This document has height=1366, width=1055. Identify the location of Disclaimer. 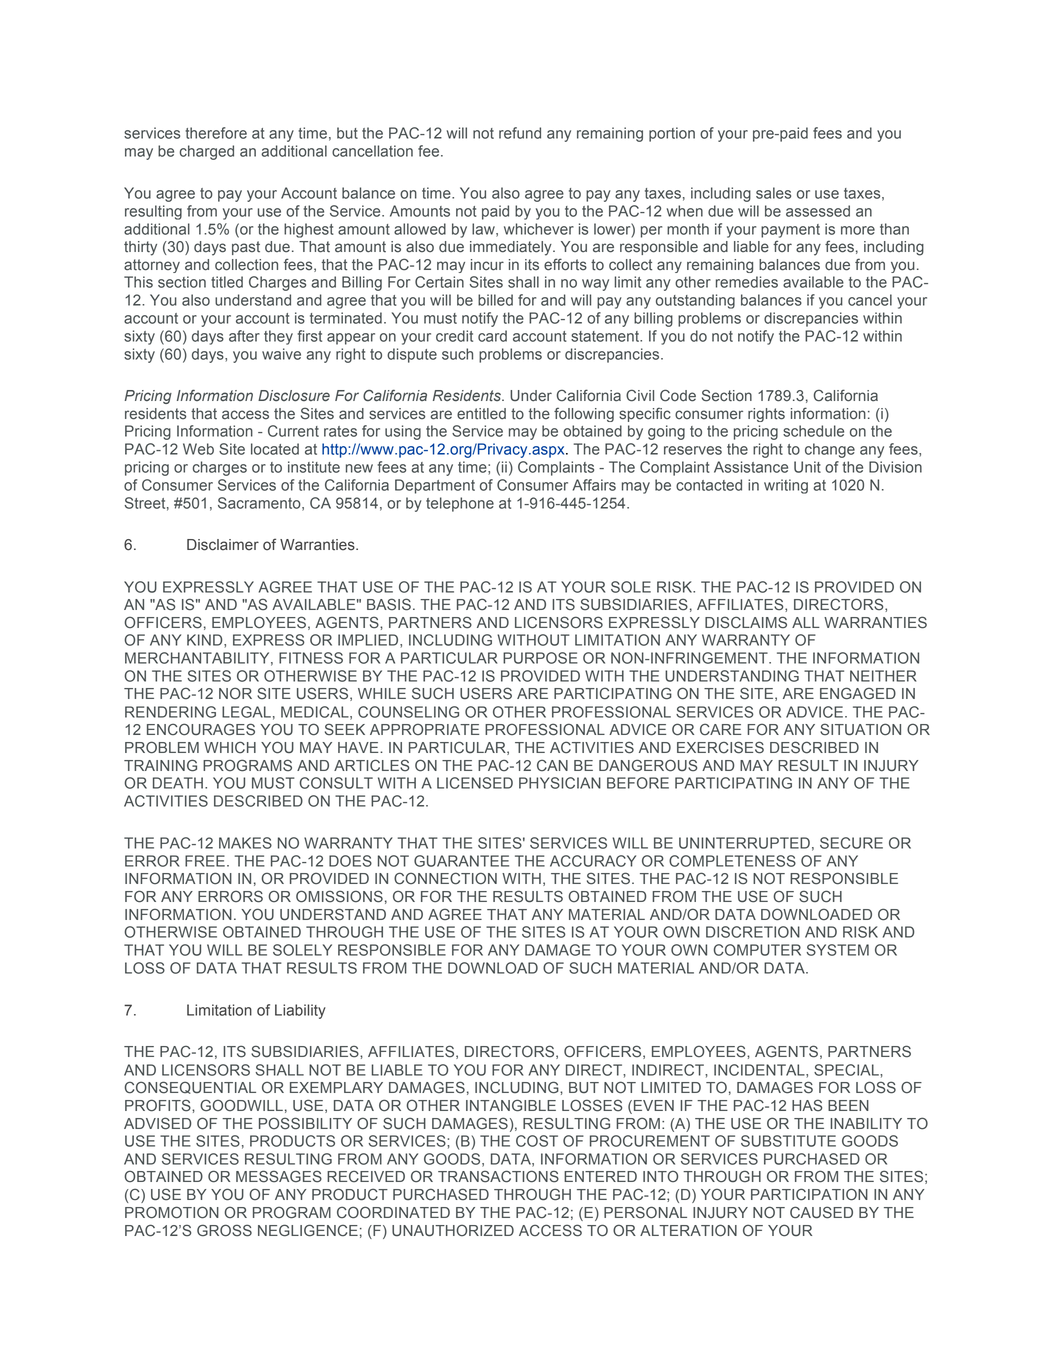
(223, 545).
